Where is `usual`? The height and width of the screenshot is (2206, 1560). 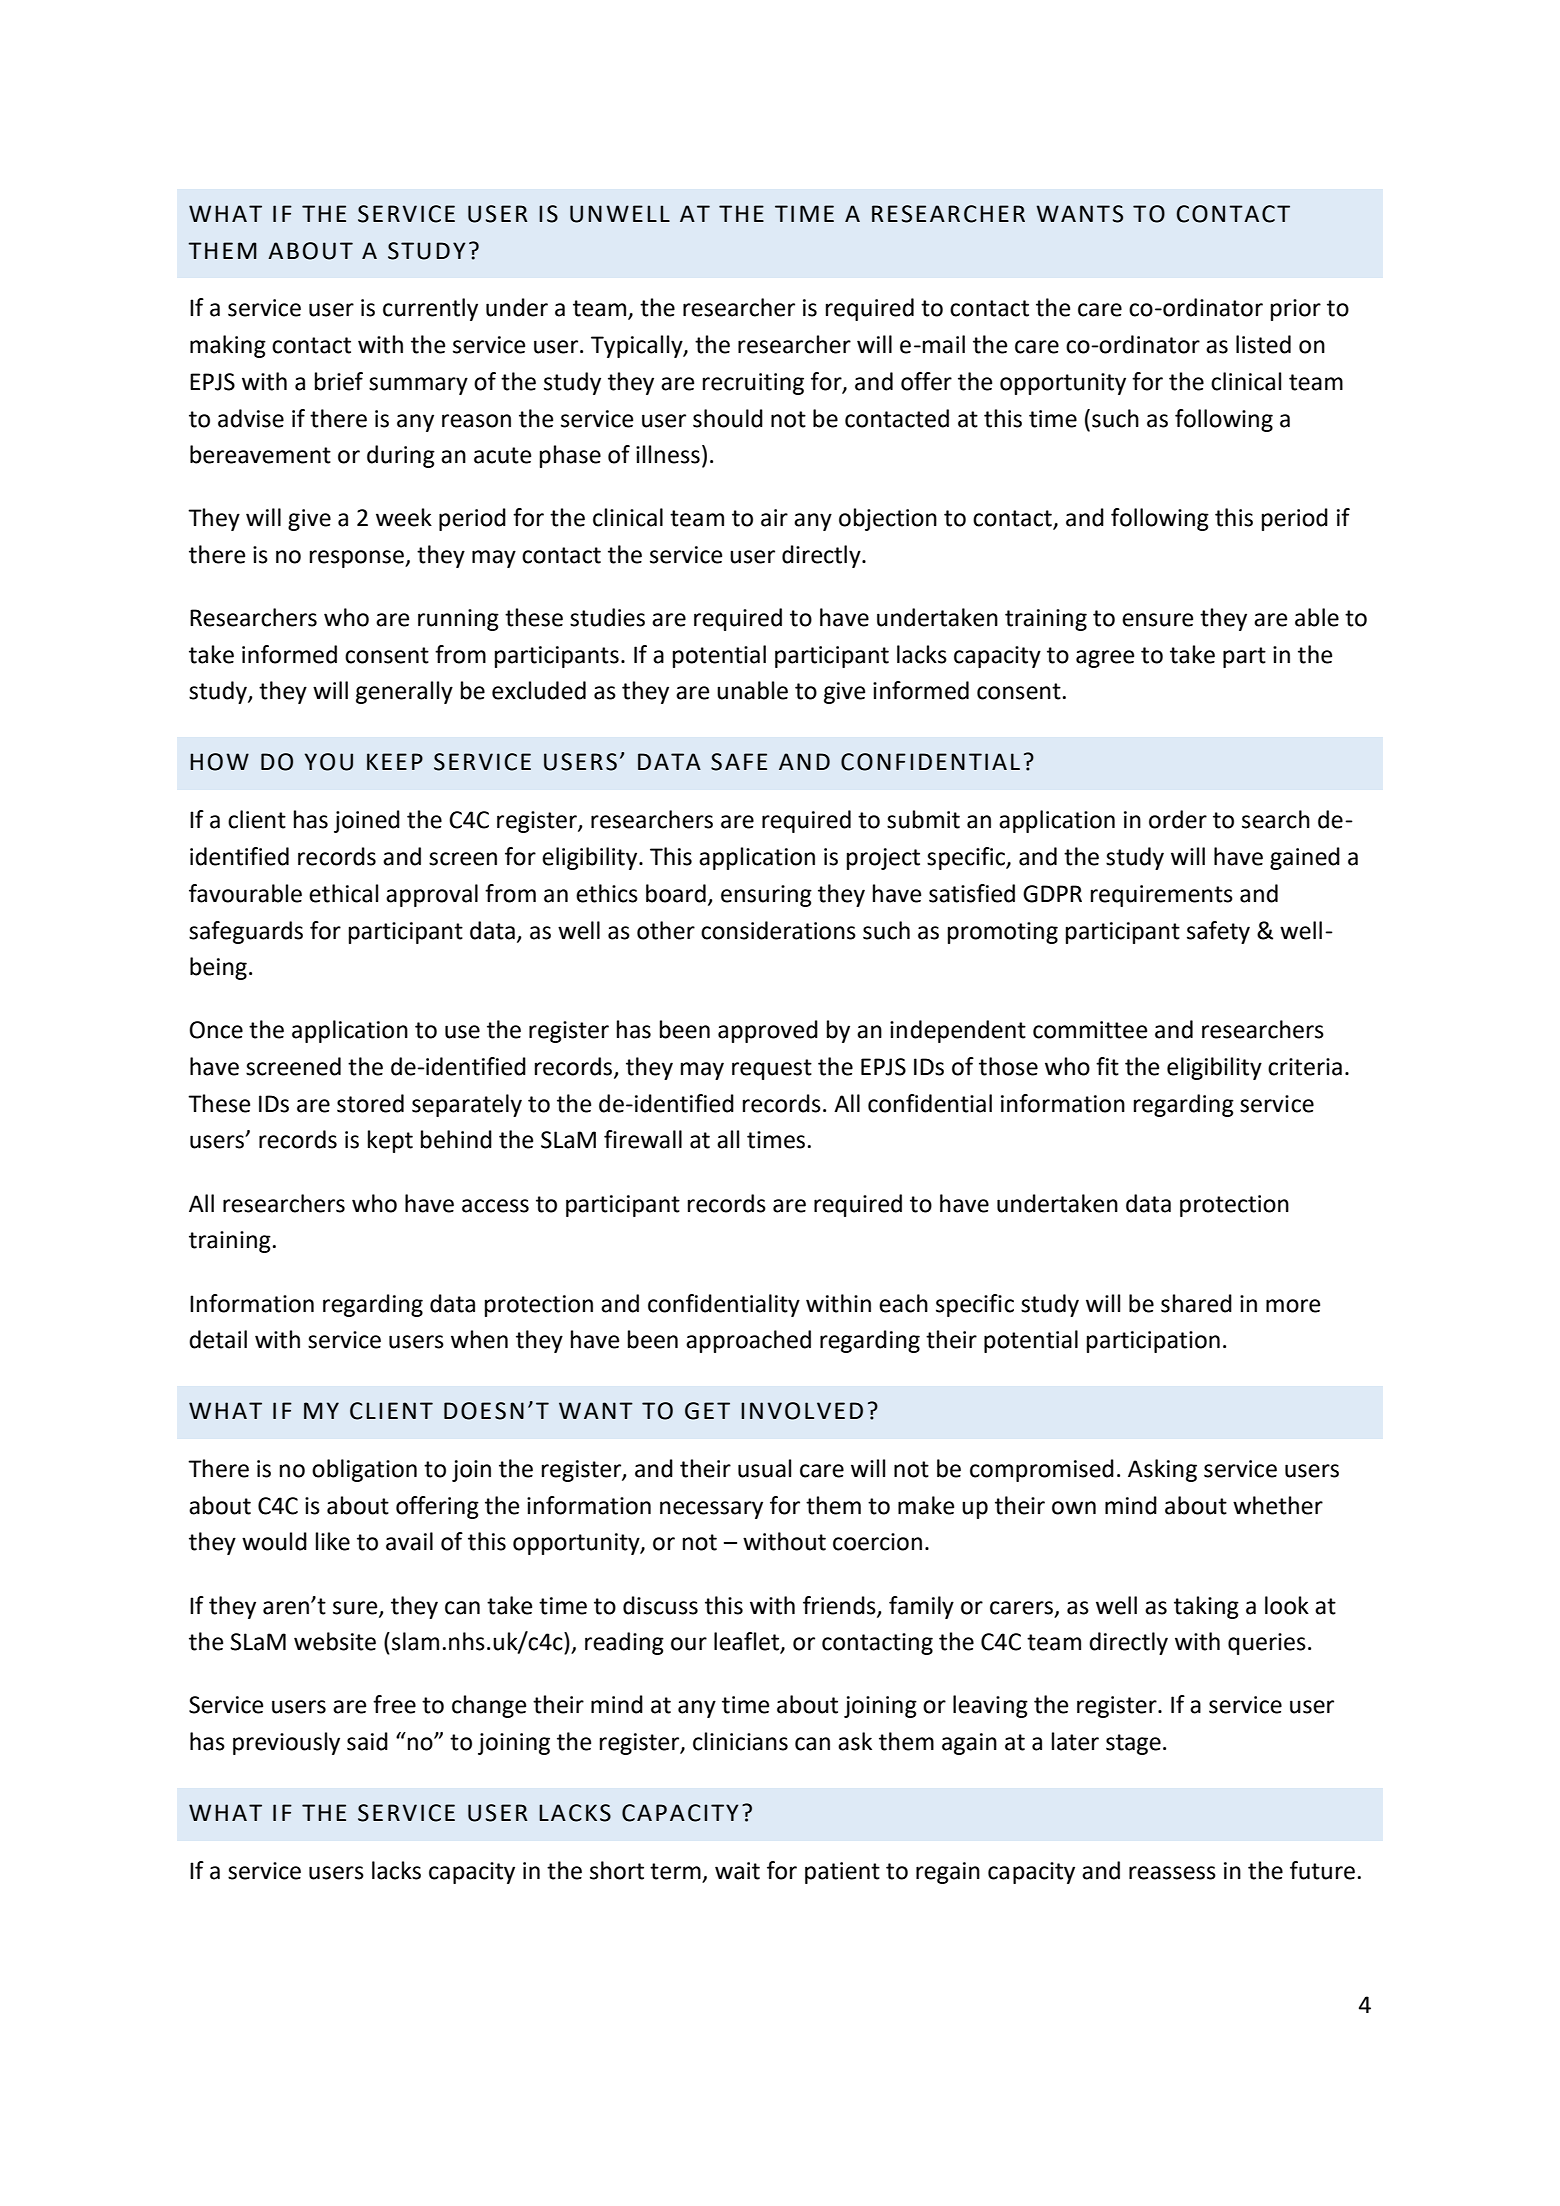 usual is located at coordinates (764, 1468).
